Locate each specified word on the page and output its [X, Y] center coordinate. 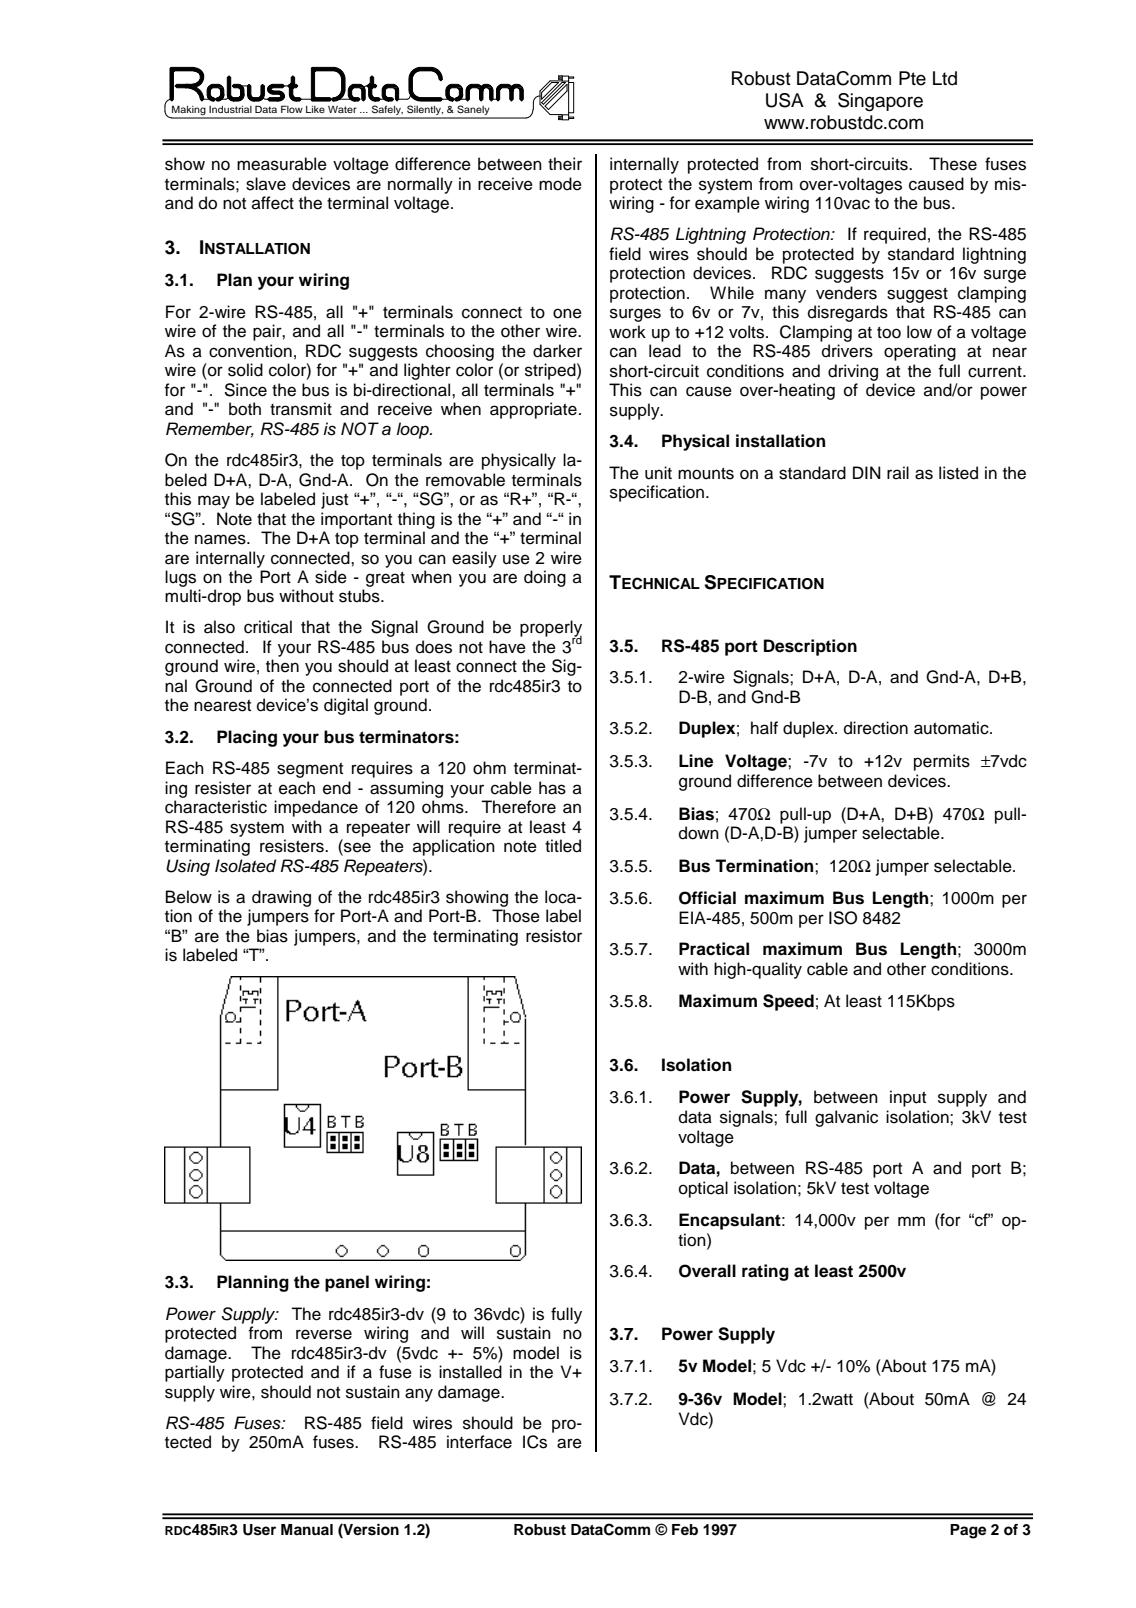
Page [968, 1531]
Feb [685, 1529]
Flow [292, 109]
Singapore [880, 102]
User [259, 1530]
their [565, 164]
